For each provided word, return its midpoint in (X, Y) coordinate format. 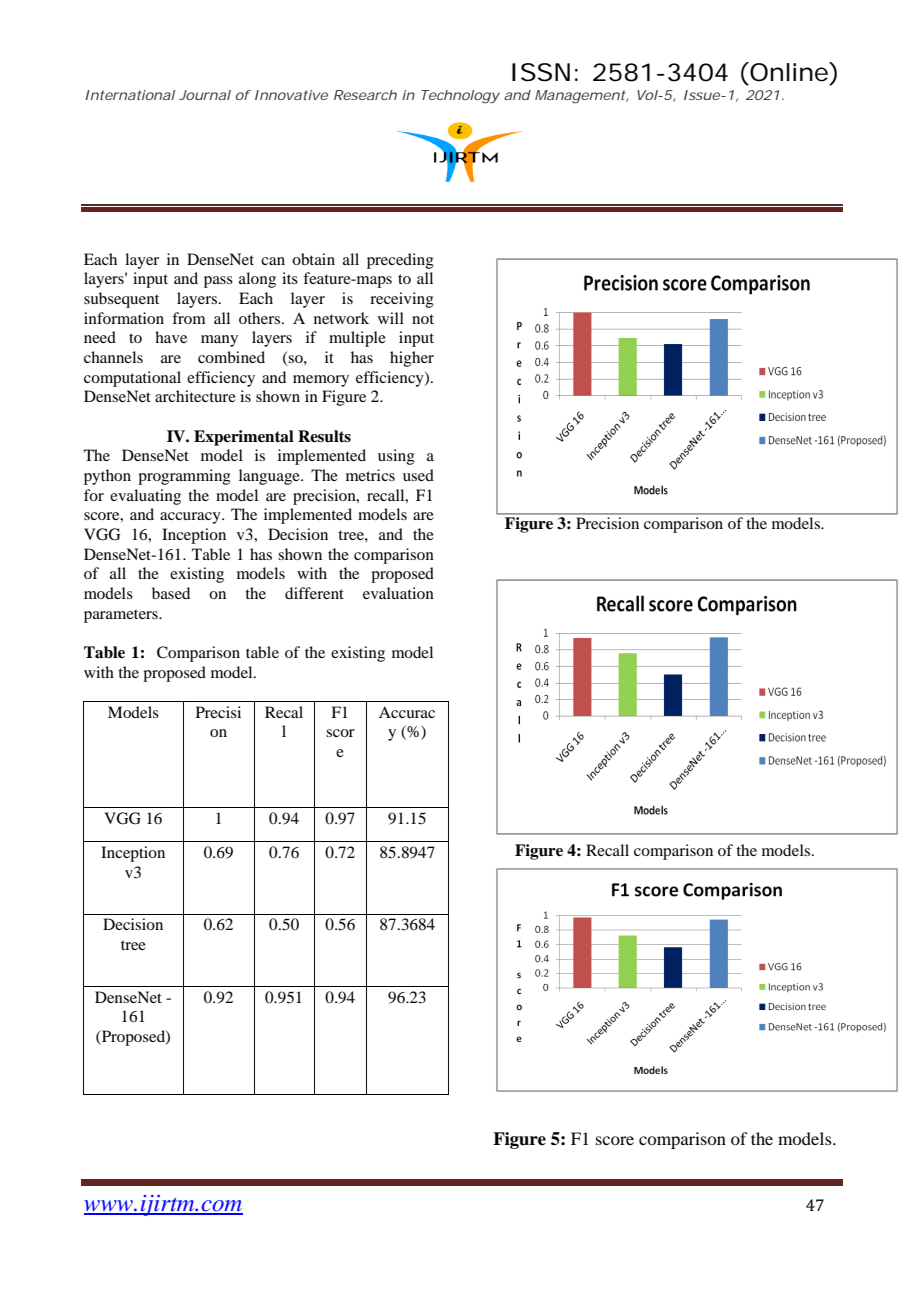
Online (789, 72)
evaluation (398, 593)
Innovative (291, 95)
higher (412, 359)
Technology (460, 97)
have (171, 337)
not (423, 319)
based (171, 593)
